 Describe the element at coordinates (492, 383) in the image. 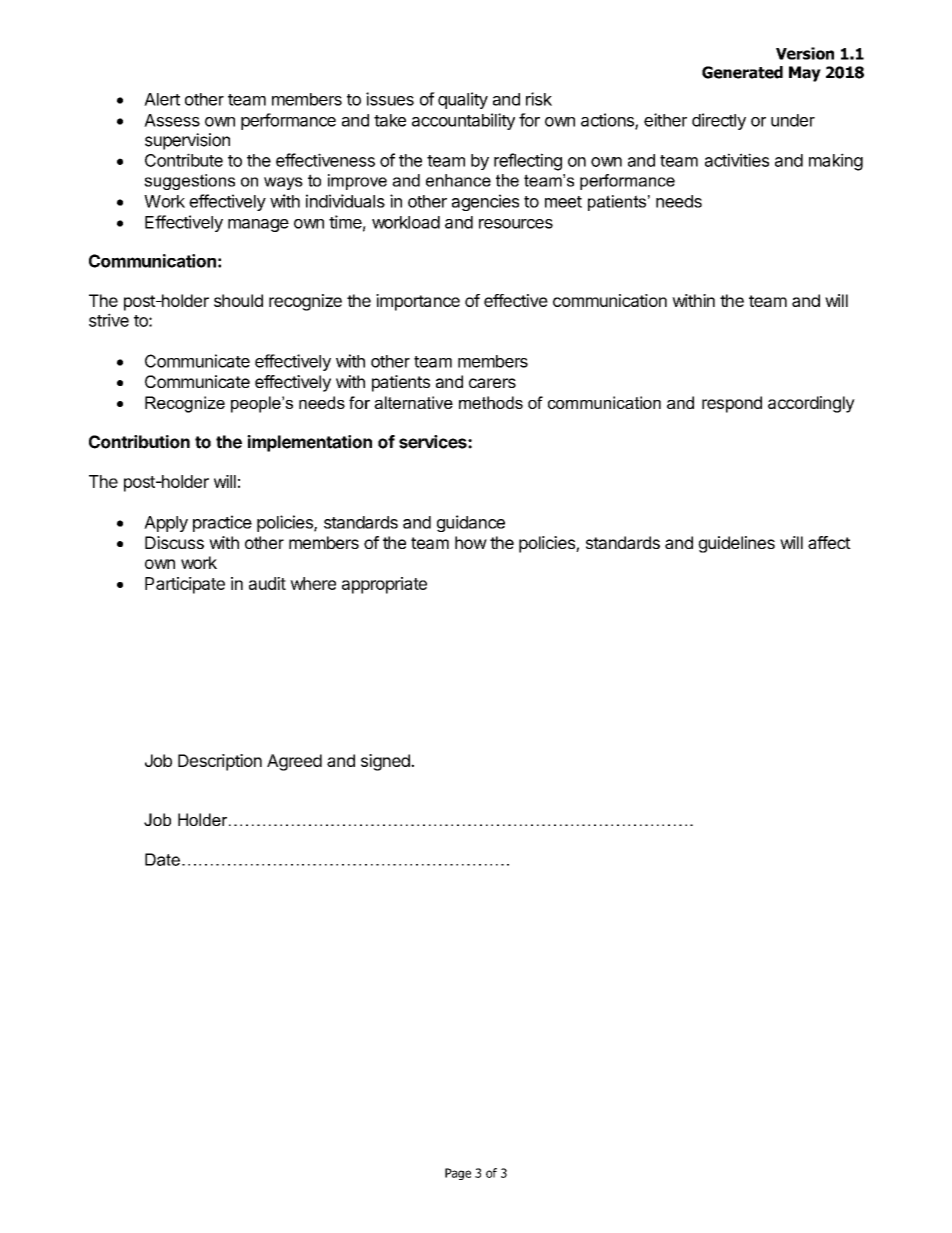

I see `carers` at that location.
